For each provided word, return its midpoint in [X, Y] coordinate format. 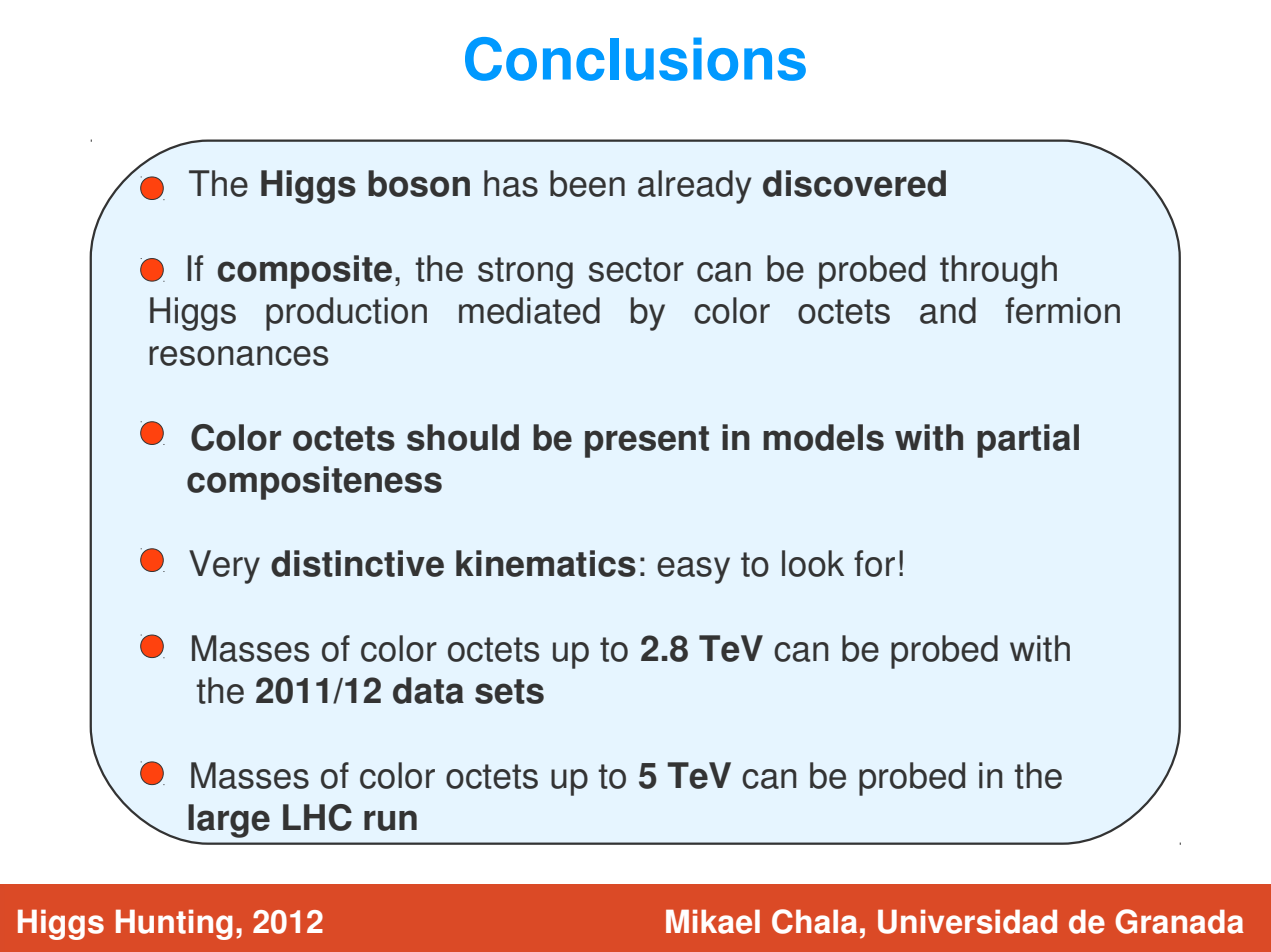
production [346, 314]
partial [1028, 441]
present [647, 442]
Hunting [174, 924]
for [874, 563]
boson [419, 183]
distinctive [357, 563]
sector [636, 269]
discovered [854, 183]
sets [509, 691]
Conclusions [635, 59]
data [428, 690]
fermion [1062, 310]
